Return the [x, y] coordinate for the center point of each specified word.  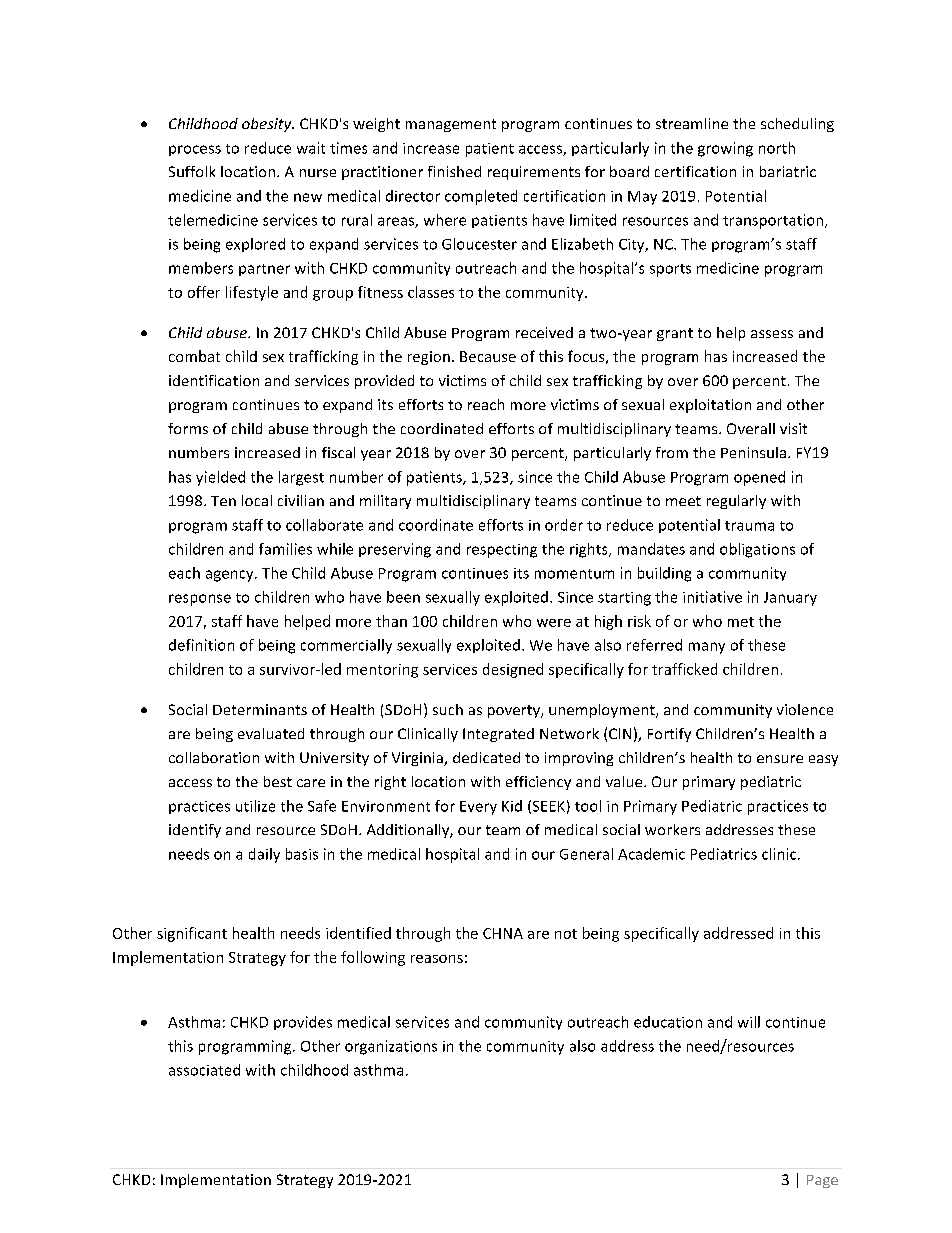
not [566, 934]
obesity [268, 125]
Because [488, 356]
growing [725, 149]
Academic [651, 854]
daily [264, 855]
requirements [534, 173]
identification [214, 380]
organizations [391, 1047]
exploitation [710, 406]
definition [201, 645]
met [741, 622]
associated [204, 1070]
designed [513, 670]
